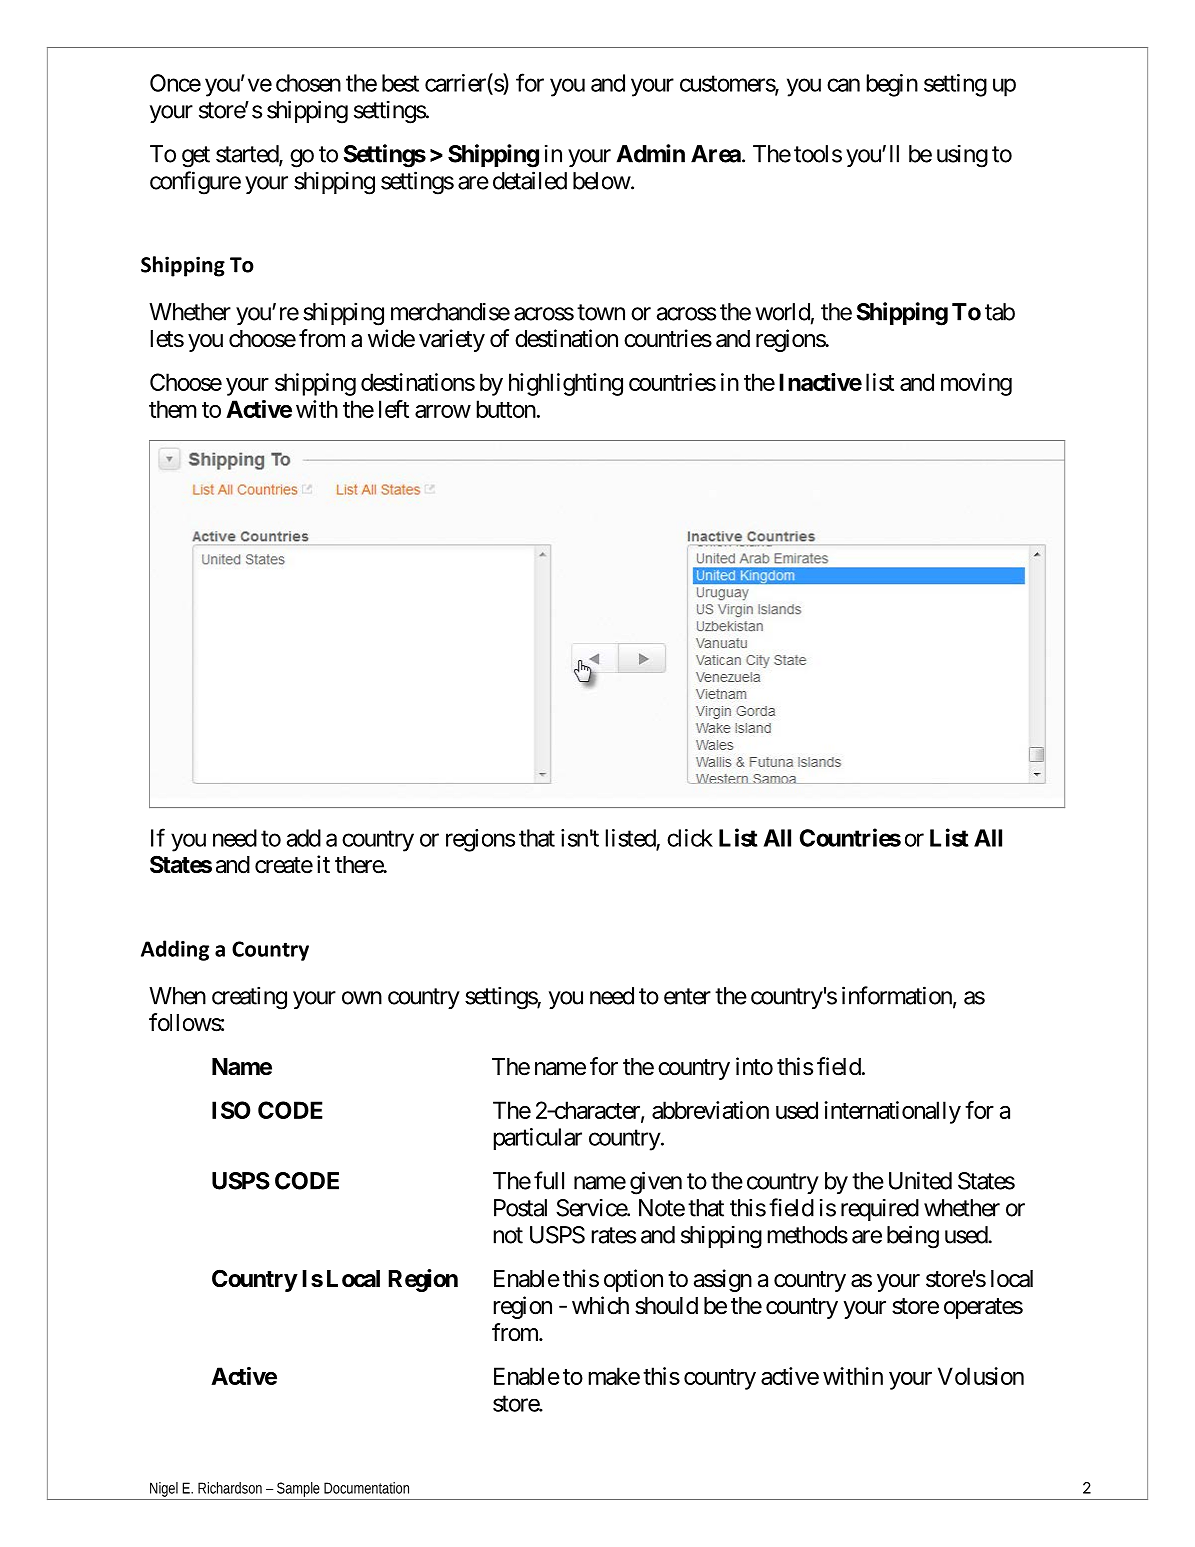  Describe the element at coordinates (892, 85) in the screenshot. I see `begin` at that location.
